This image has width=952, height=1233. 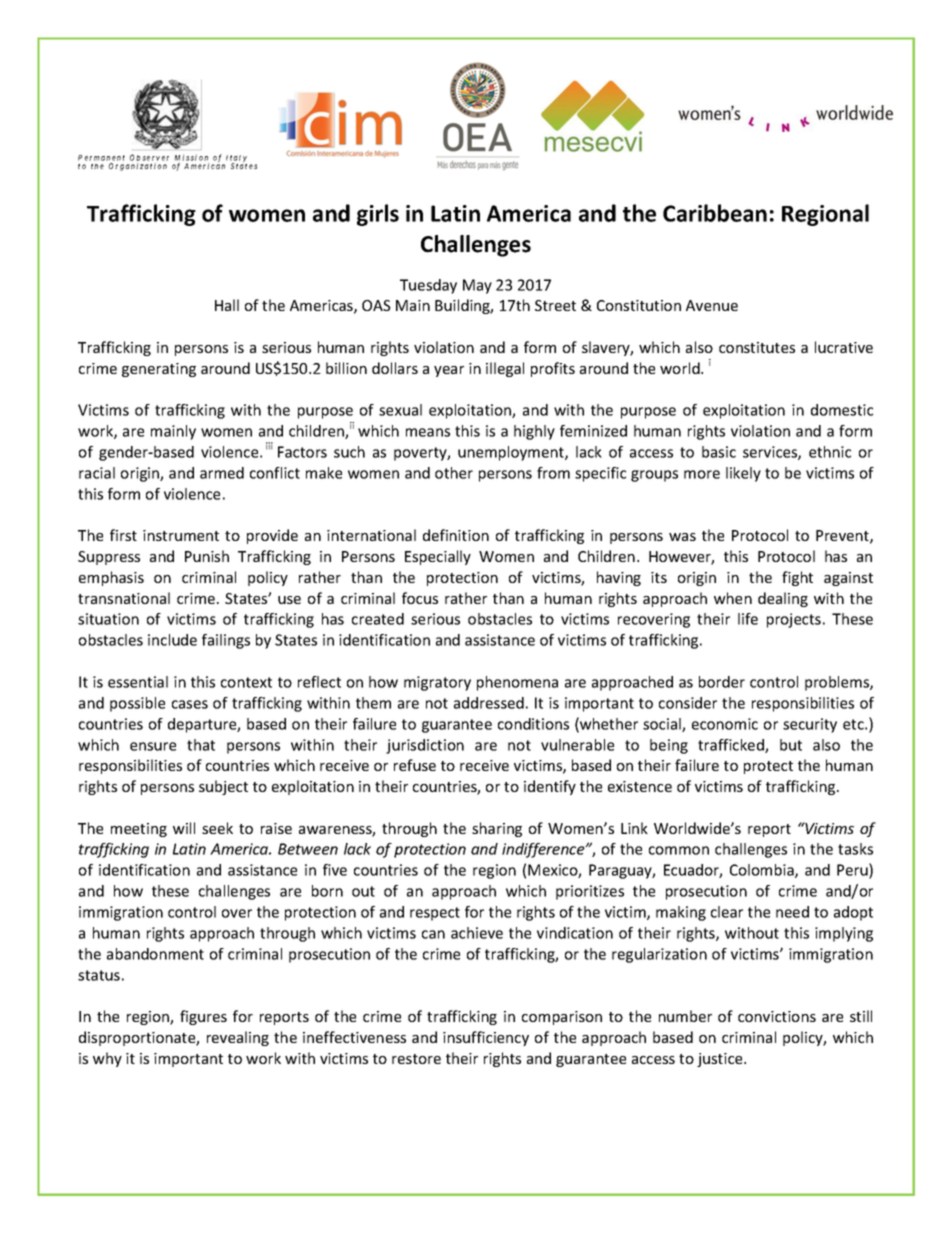 What do you see at coordinates (763, 871) in the image?
I see `Colombia` at bounding box center [763, 871].
